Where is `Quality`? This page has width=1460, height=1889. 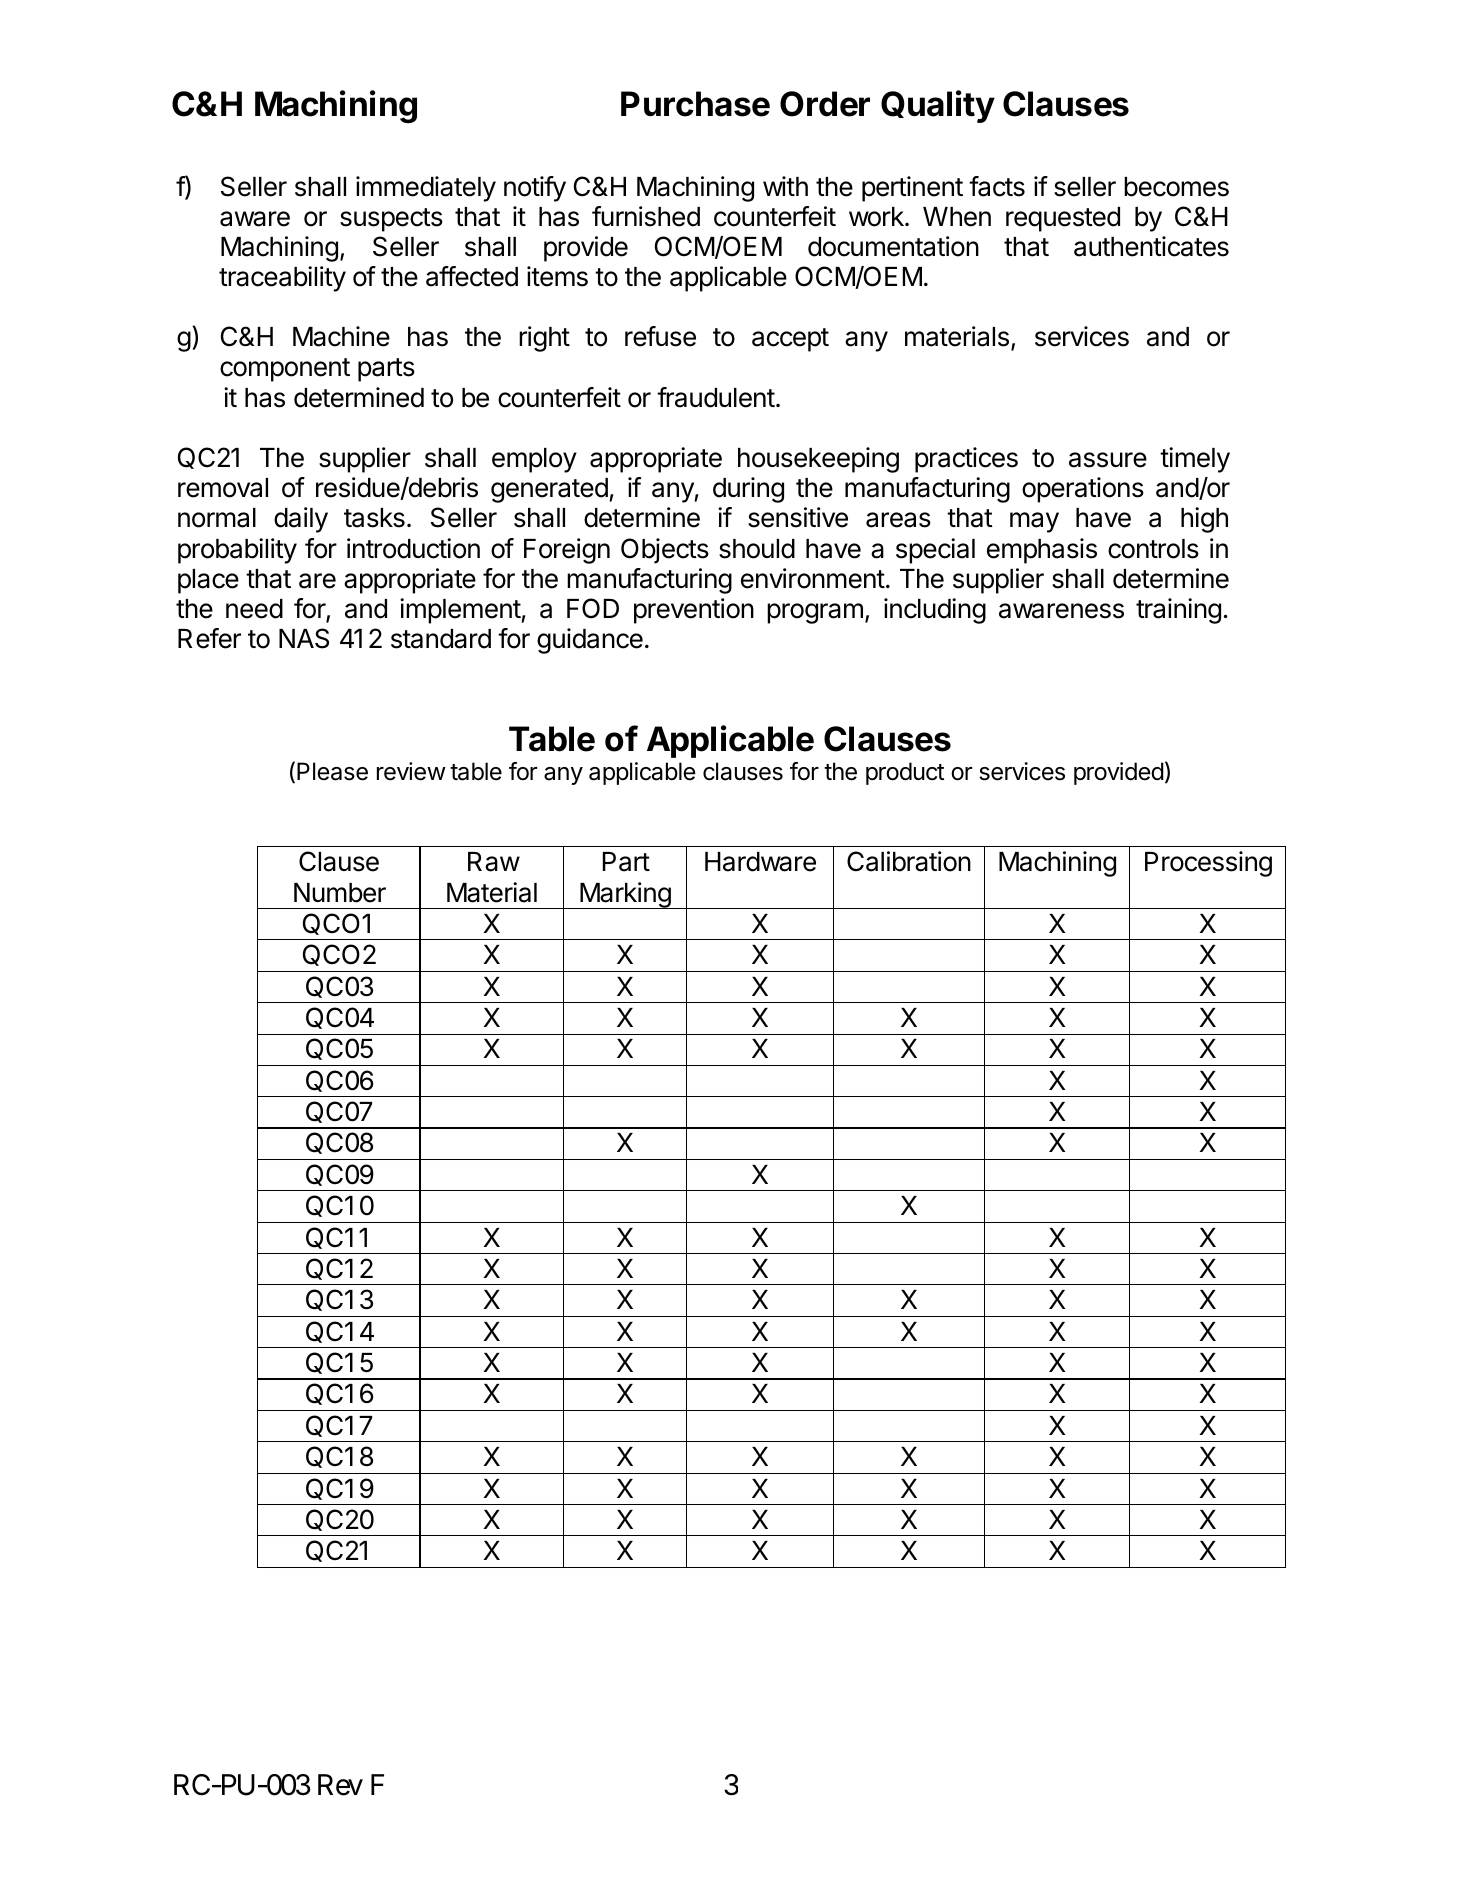
Quality is located at coordinates (938, 106).
